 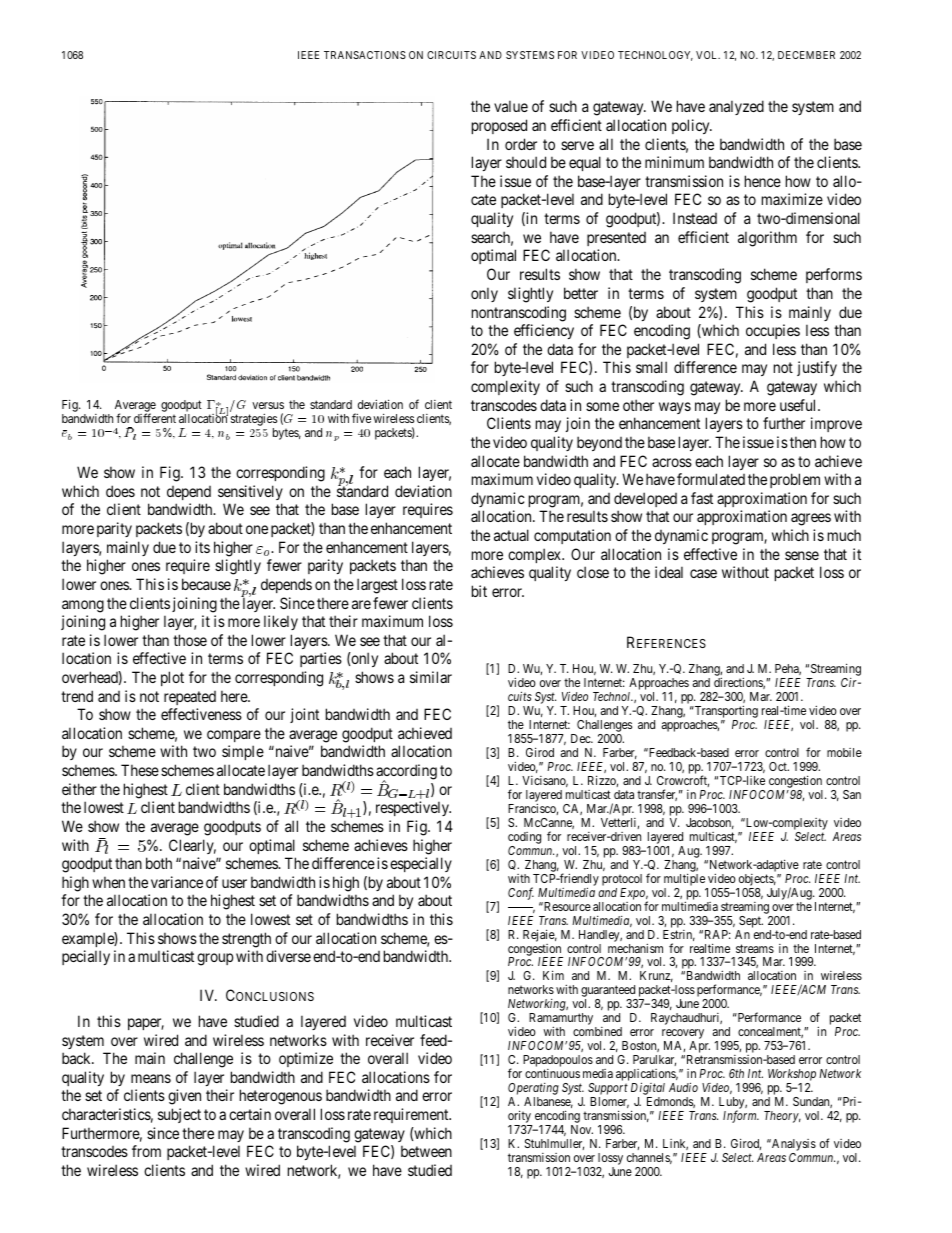 What do you see at coordinates (741, 1116) in the screenshot?
I see `Inform` at bounding box center [741, 1116].
